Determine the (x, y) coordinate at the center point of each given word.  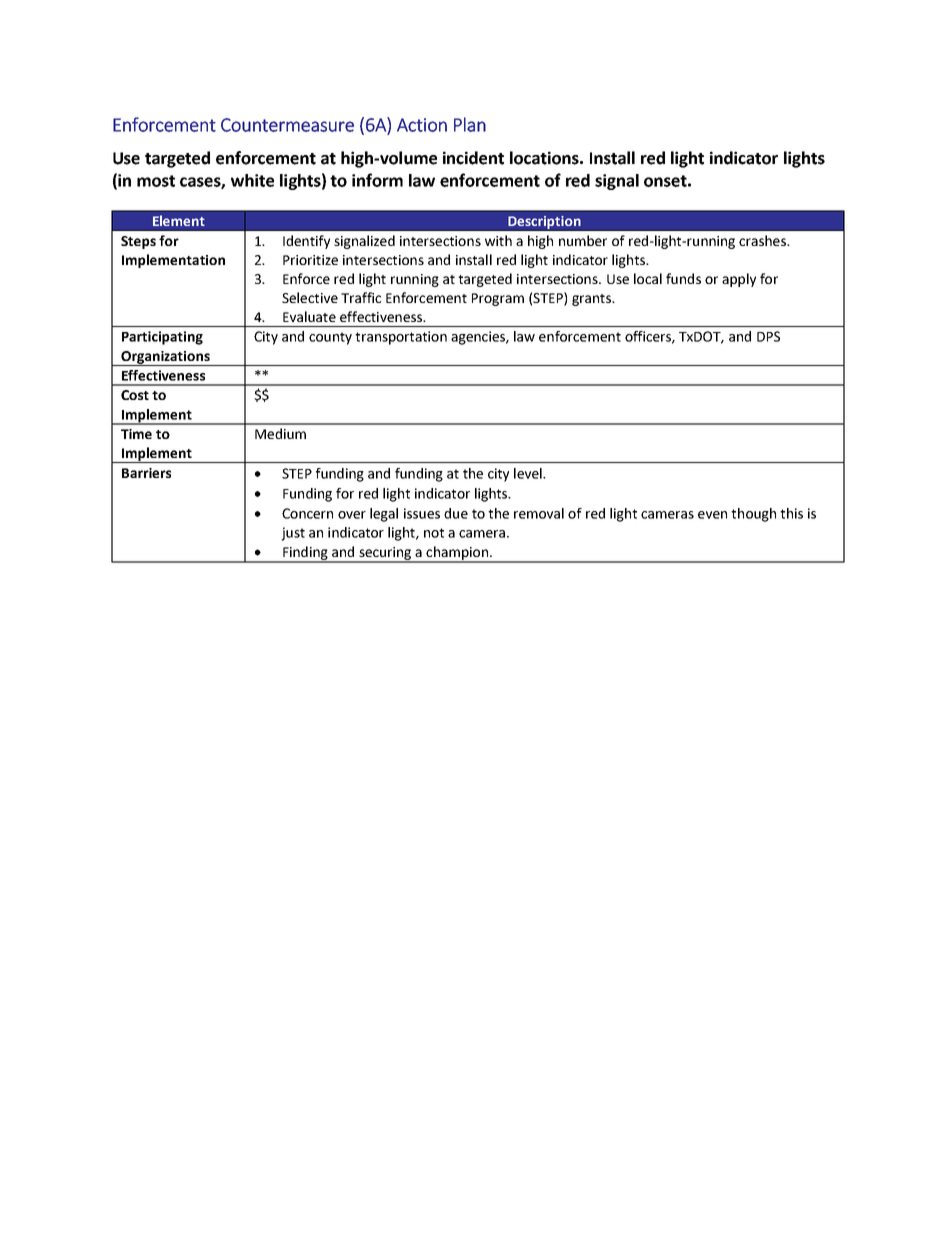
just (293, 534)
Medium (280, 433)
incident (473, 158)
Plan (470, 124)
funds (683, 278)
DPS (768, 336)
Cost (135, 395)
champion (457, 554)
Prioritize (310, 260)
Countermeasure (287, 125)
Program (498, 299)
